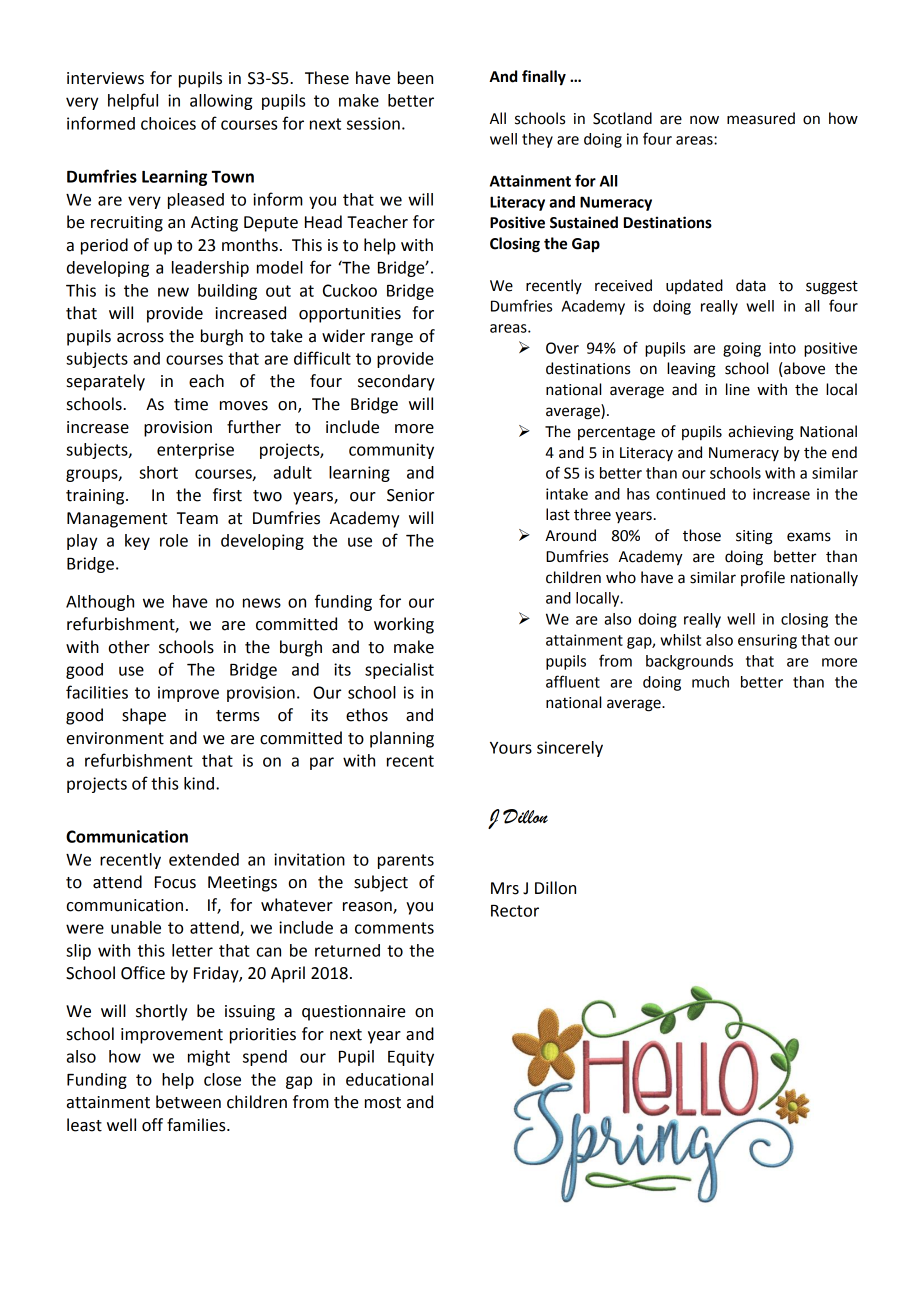  I want to click on been, so click(415, 78).
